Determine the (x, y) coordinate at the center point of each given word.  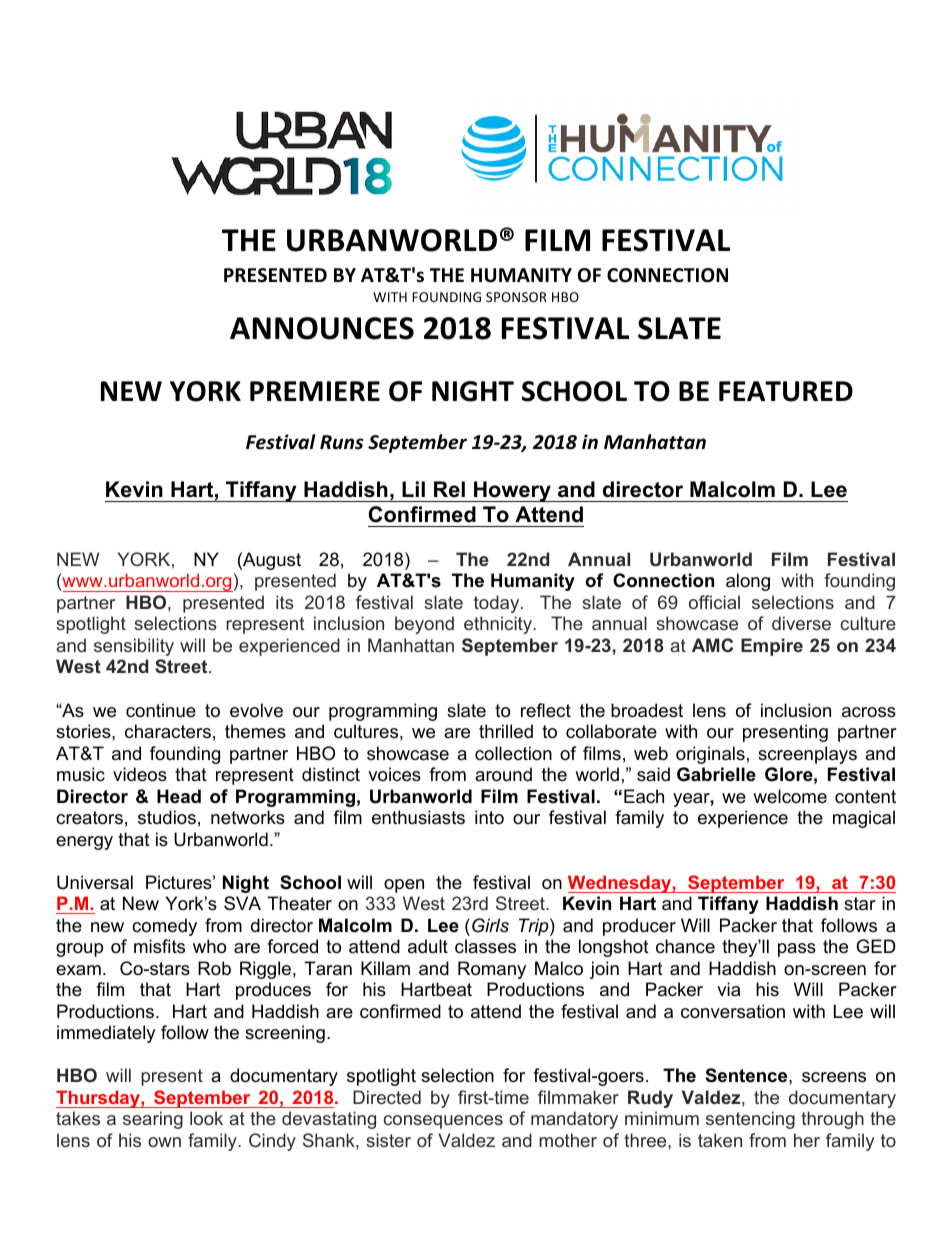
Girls (490, 925)
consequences (443, 1122)
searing (153, 1120)
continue (161, 710)
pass (797, 950)
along (748, 582)
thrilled (506, 731)
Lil (413, 489)
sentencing (750, 1120)
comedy (164, 927)
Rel (449, 489)
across (869, 712)
